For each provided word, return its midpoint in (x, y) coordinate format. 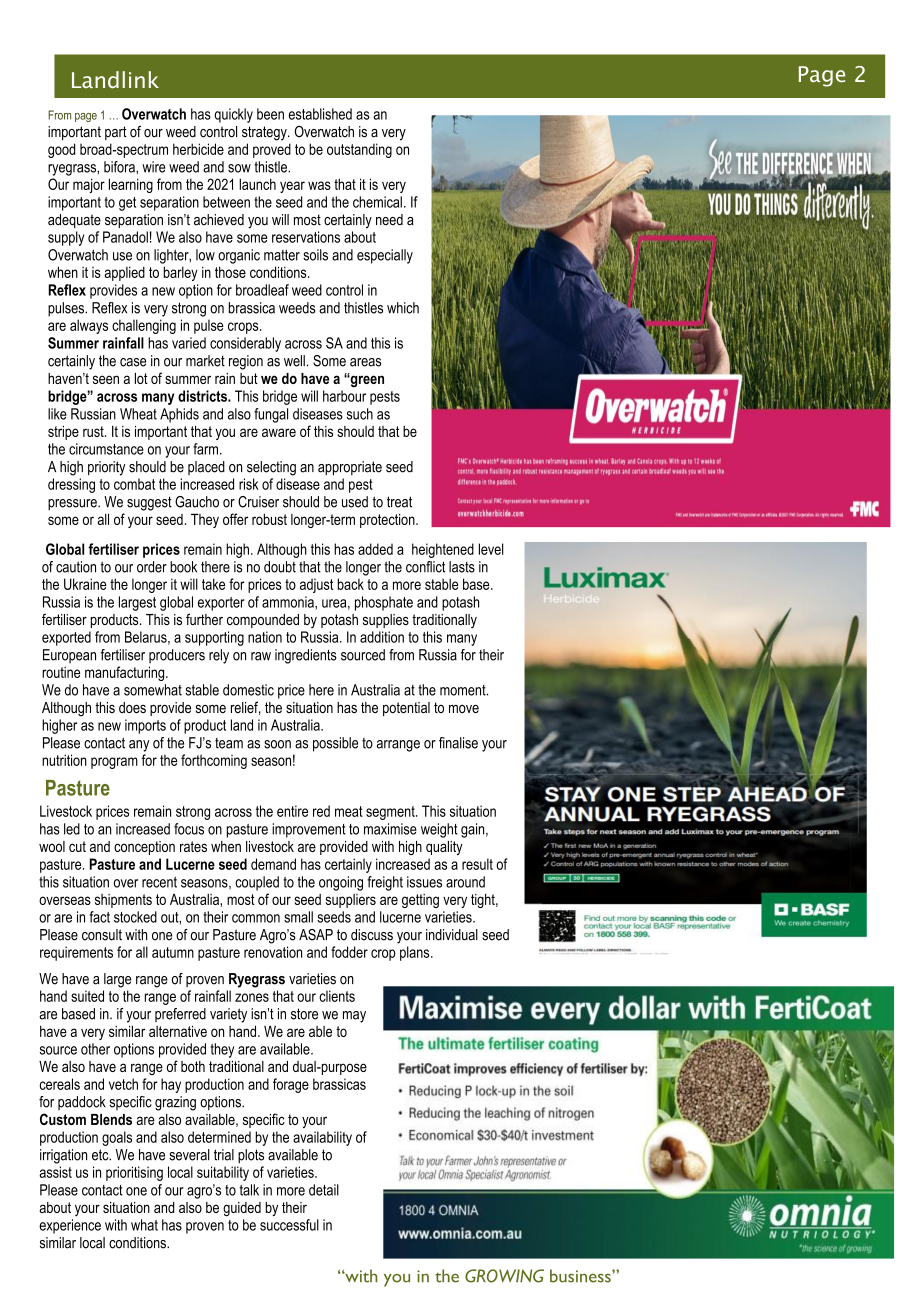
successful (289, 1225)
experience (70, 1226)
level (491, 549)
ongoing (341, 883)
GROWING (504, 1276)
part (116, 133)
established (320, 114)
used (355, 502)
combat (134, 484)
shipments (123, 901)
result (477, 864)
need (389, 220)
